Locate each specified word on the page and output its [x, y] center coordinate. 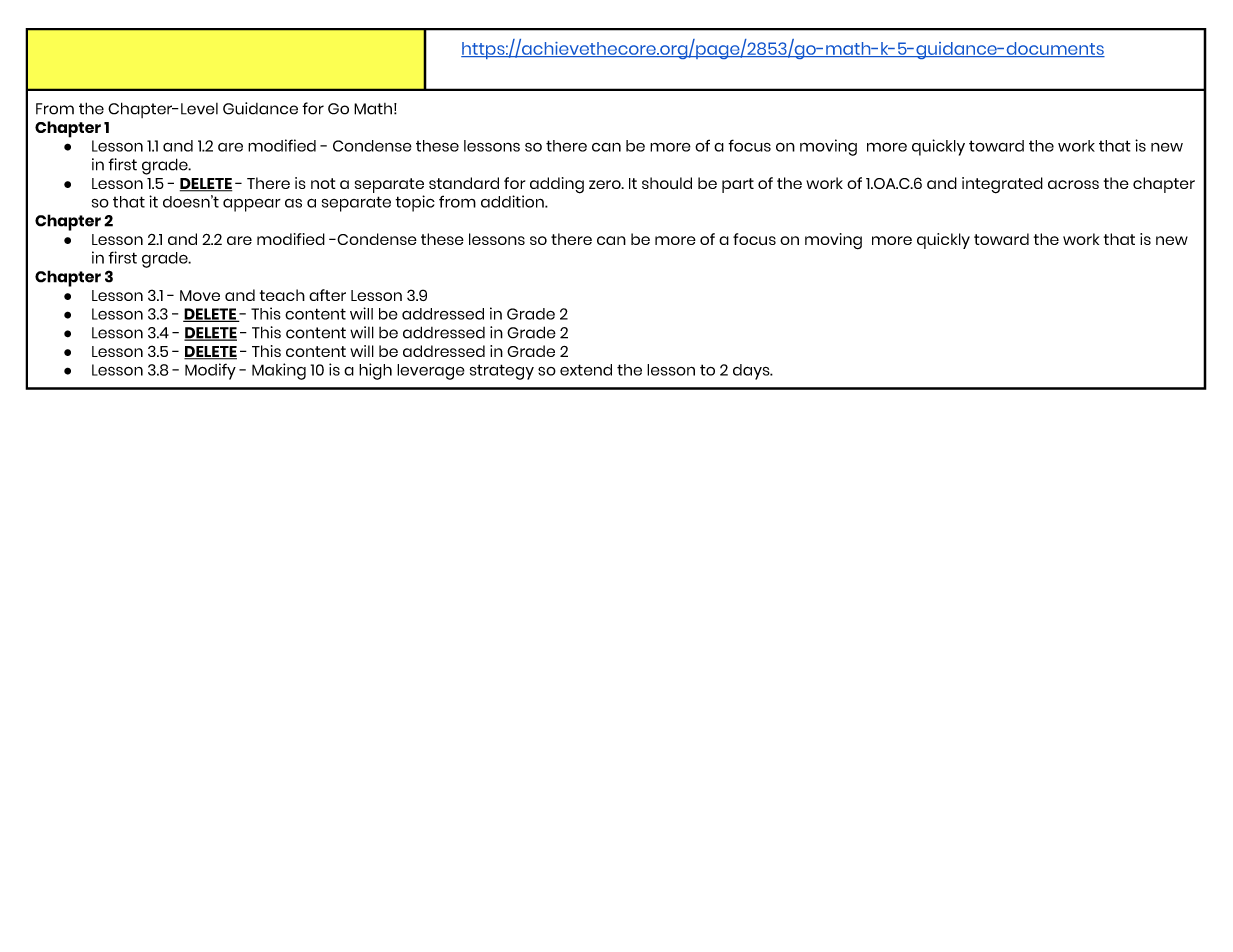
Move [200, 295]
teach [282, 295]
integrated [1002, 185]
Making [279, 371]
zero [606, 184]
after [327, 295]
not [323, 183]
